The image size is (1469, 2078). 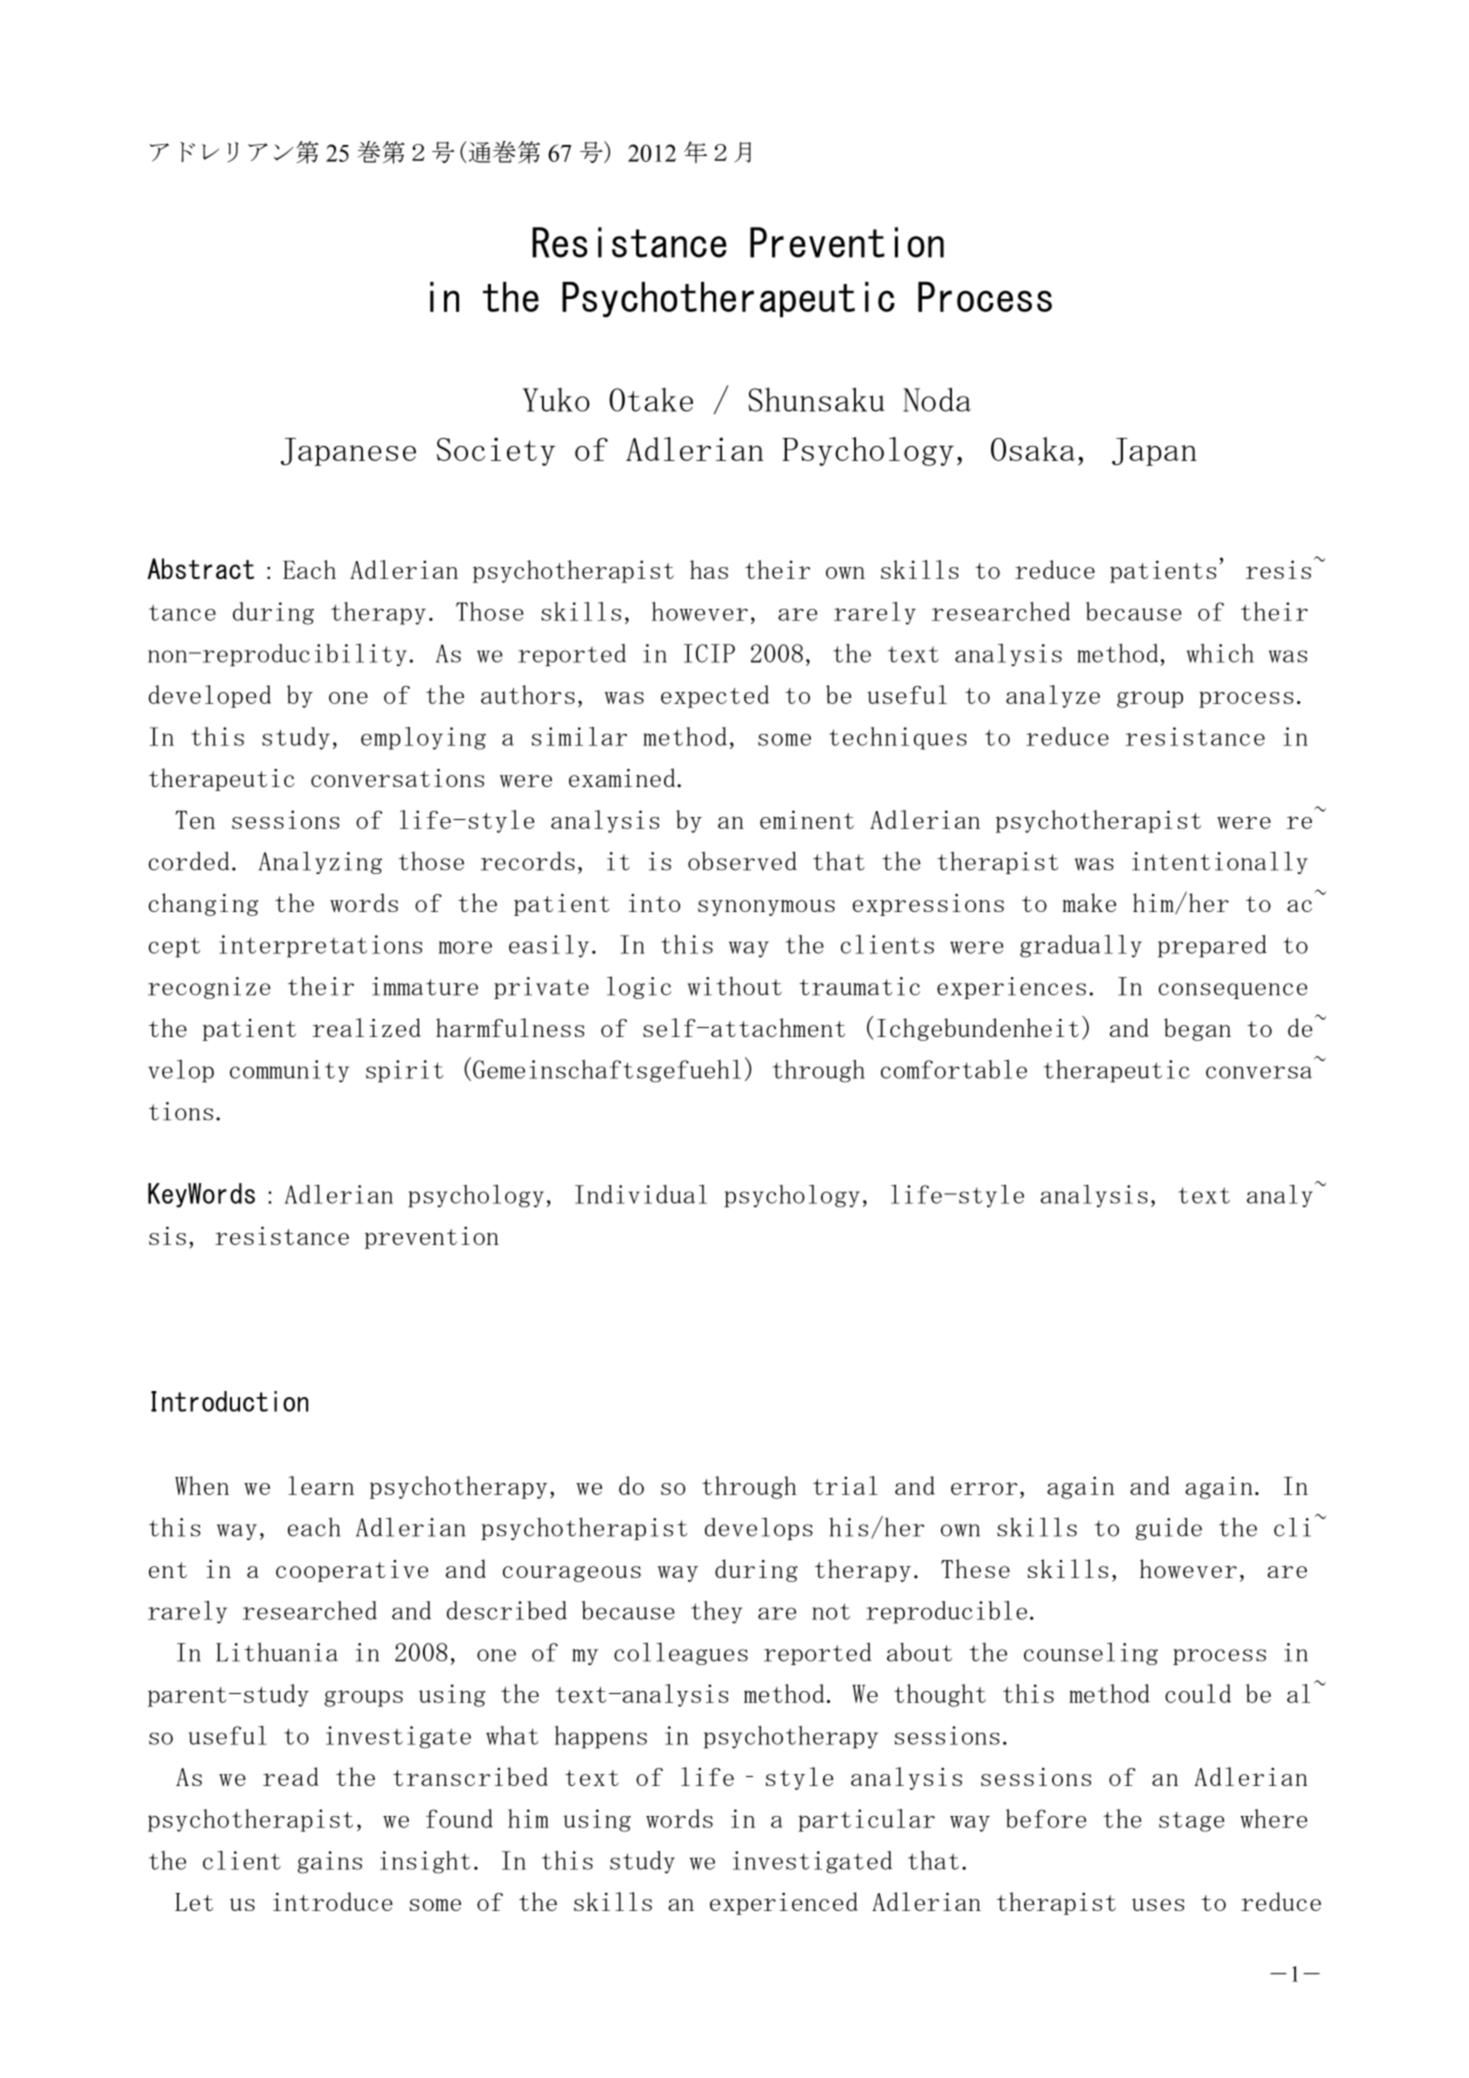 I want to click on Yuko, so click(x=556, y=399).
